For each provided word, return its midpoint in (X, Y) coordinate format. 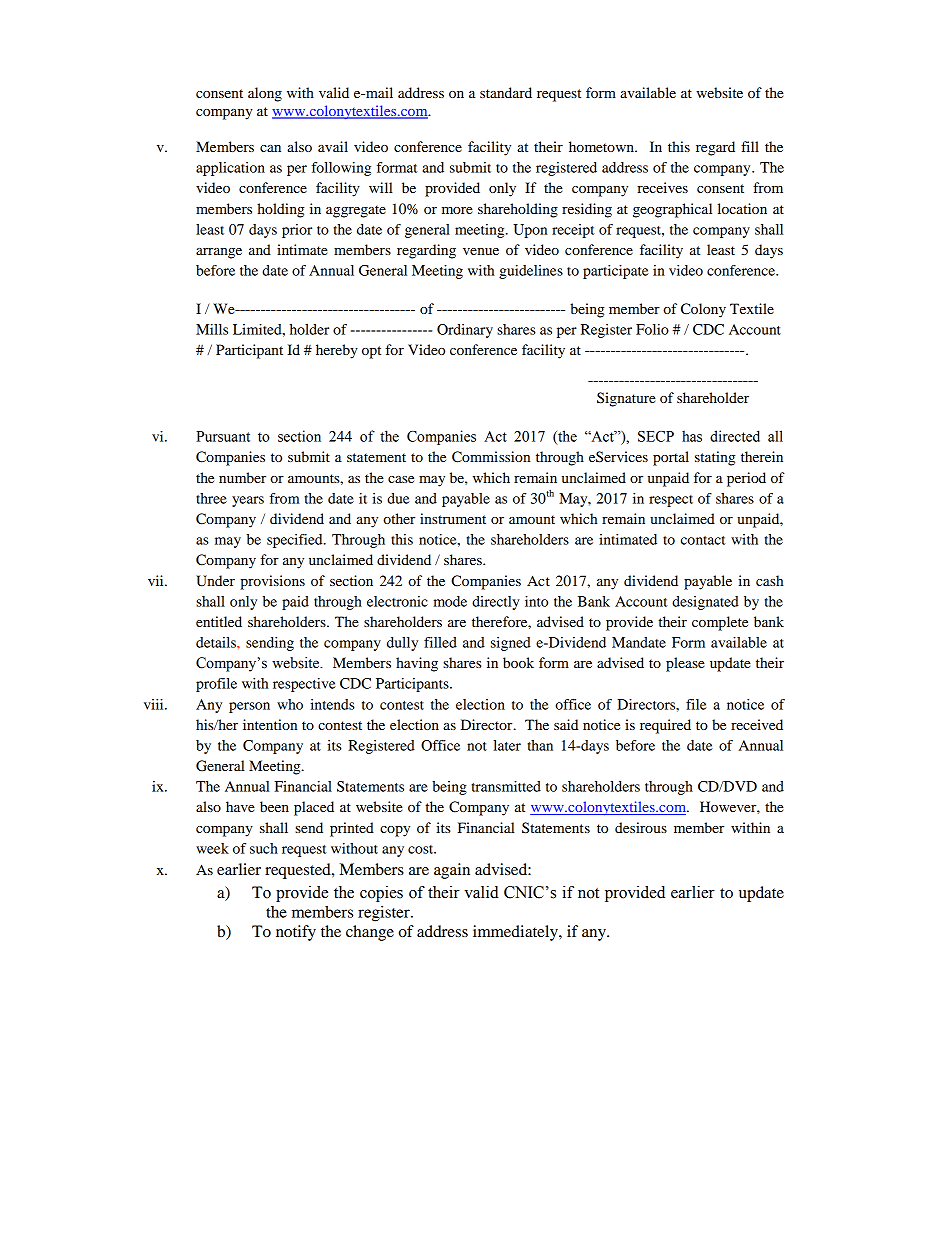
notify (296, 933)
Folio (652, 329)
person (249, 707)
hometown (602, 146)
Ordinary (465, 331)
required (665, 726)
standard (506, 92)
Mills (212, 329)
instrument (453, 518)
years (248, 501)
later (507, 745)
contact (703, 540)
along (265, 94)
